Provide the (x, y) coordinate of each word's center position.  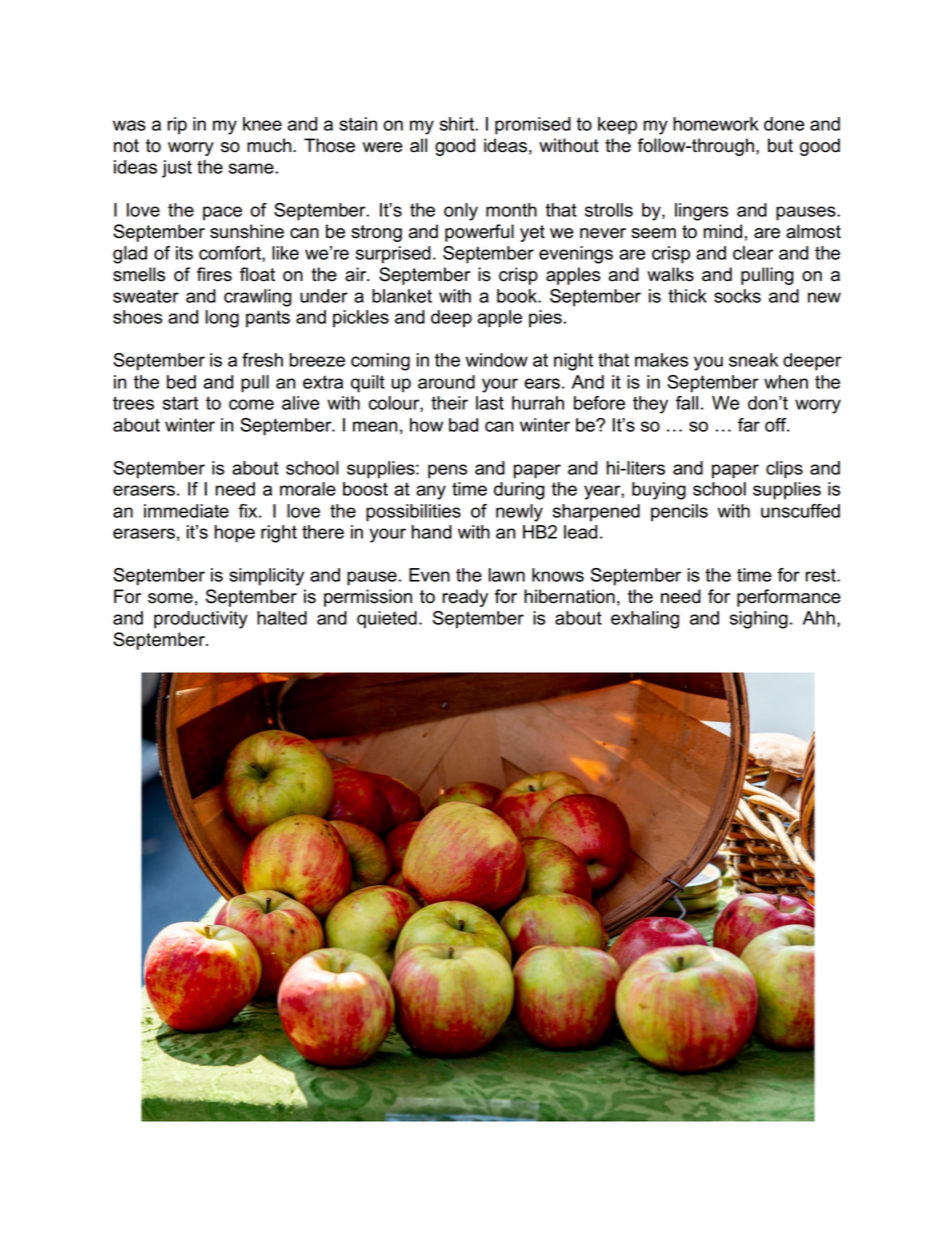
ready (465, 598)
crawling (258, 298)
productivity (201, 620)
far (749, 425)
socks (737, 296)
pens (447, 471)
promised (533, 126)
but (780, 145)
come (251, 404)
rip (177, 126)
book (518, 296)
